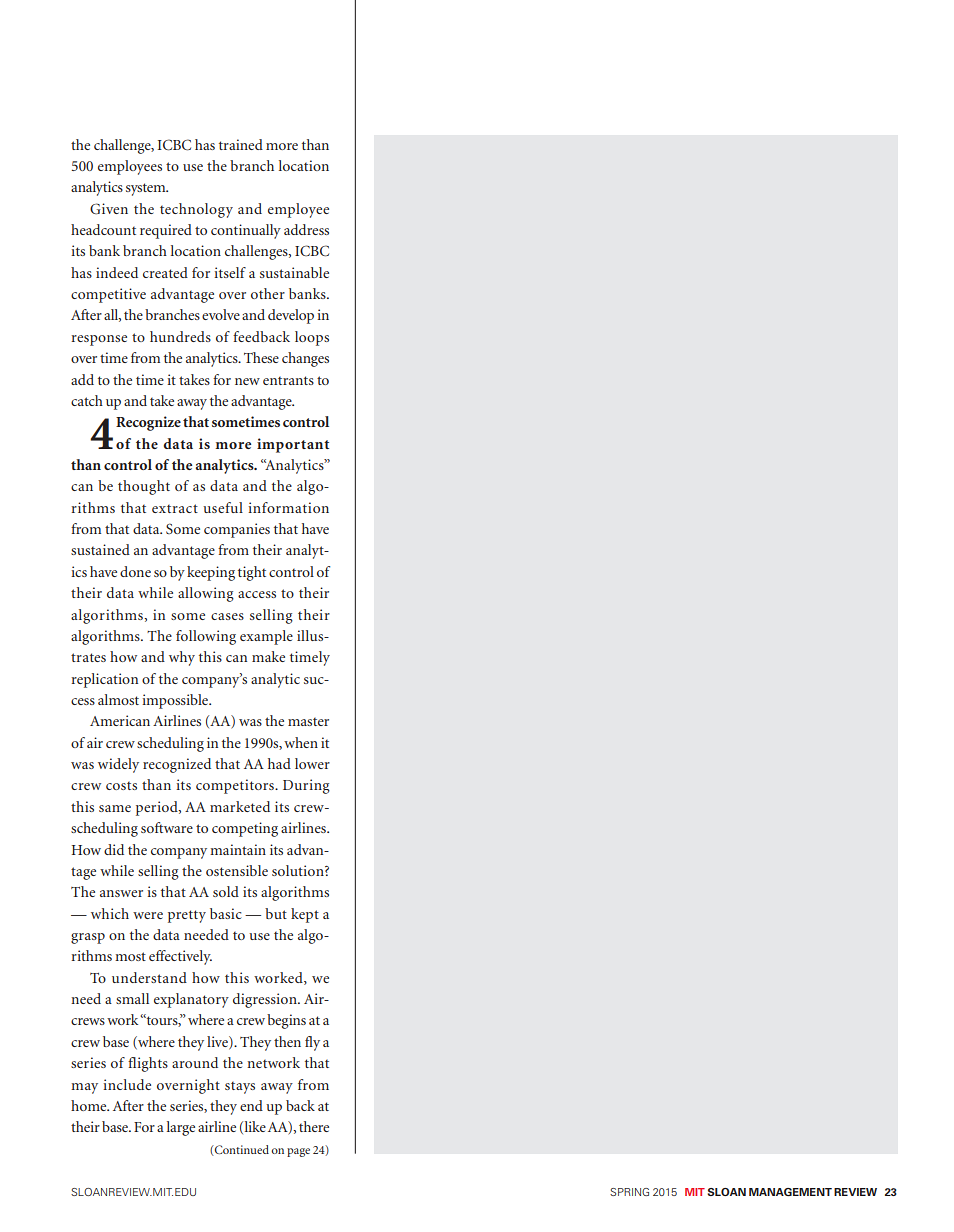 Image resolution: width=954 pixels, height=1232 pixels. What do you see at coordinates (181, 1128) in the screenshot?
I see `large` at bounding box center [181, 1128].
